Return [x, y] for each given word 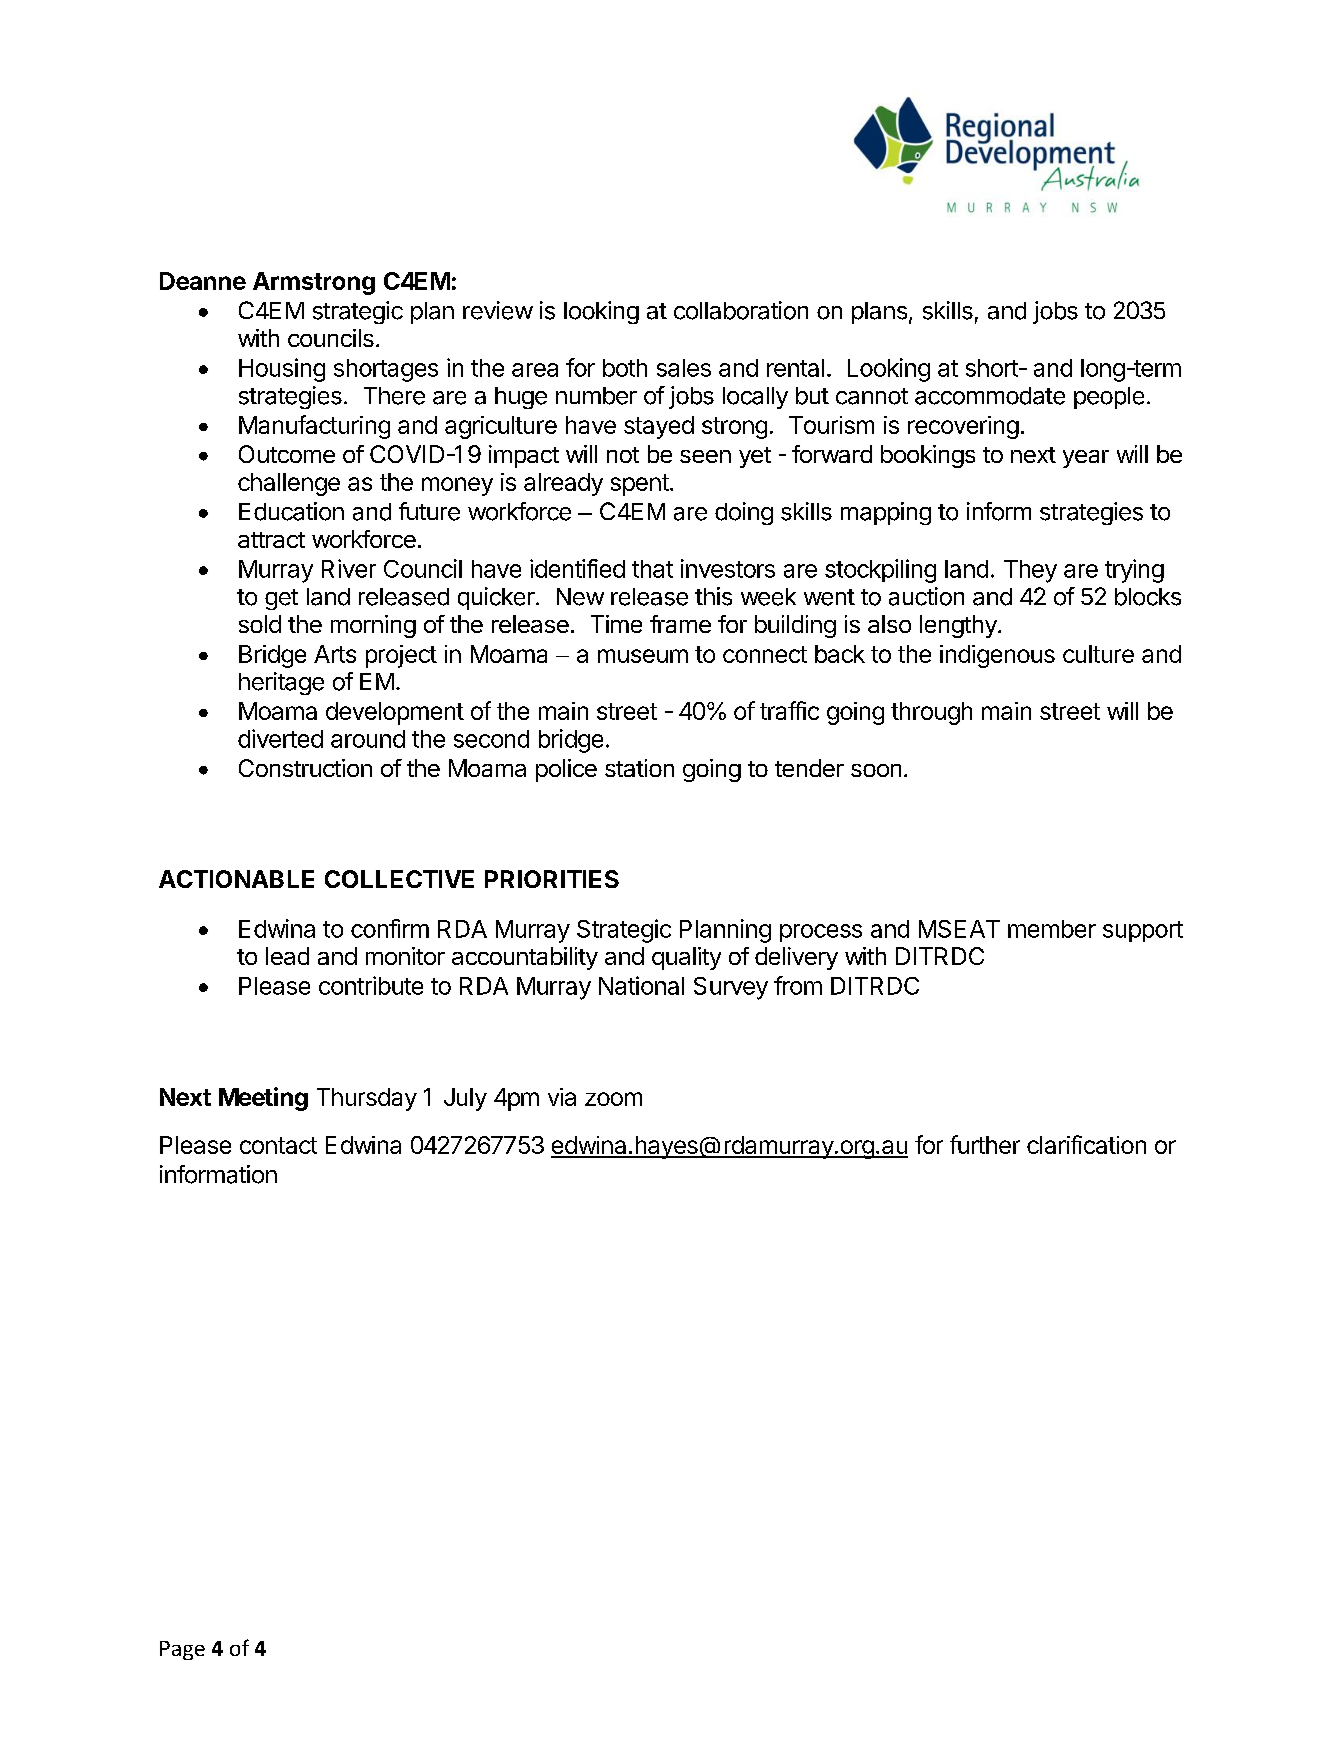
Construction [305, 768]
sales [684, 368]
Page [182, 1650]
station [639, 768]
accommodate [990, 396]
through [931, 713]
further [985, 1144]
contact [278, 1145]
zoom [613, 1099]
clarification [1086, 1144]
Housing [282, 370]
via [562, 1097]
